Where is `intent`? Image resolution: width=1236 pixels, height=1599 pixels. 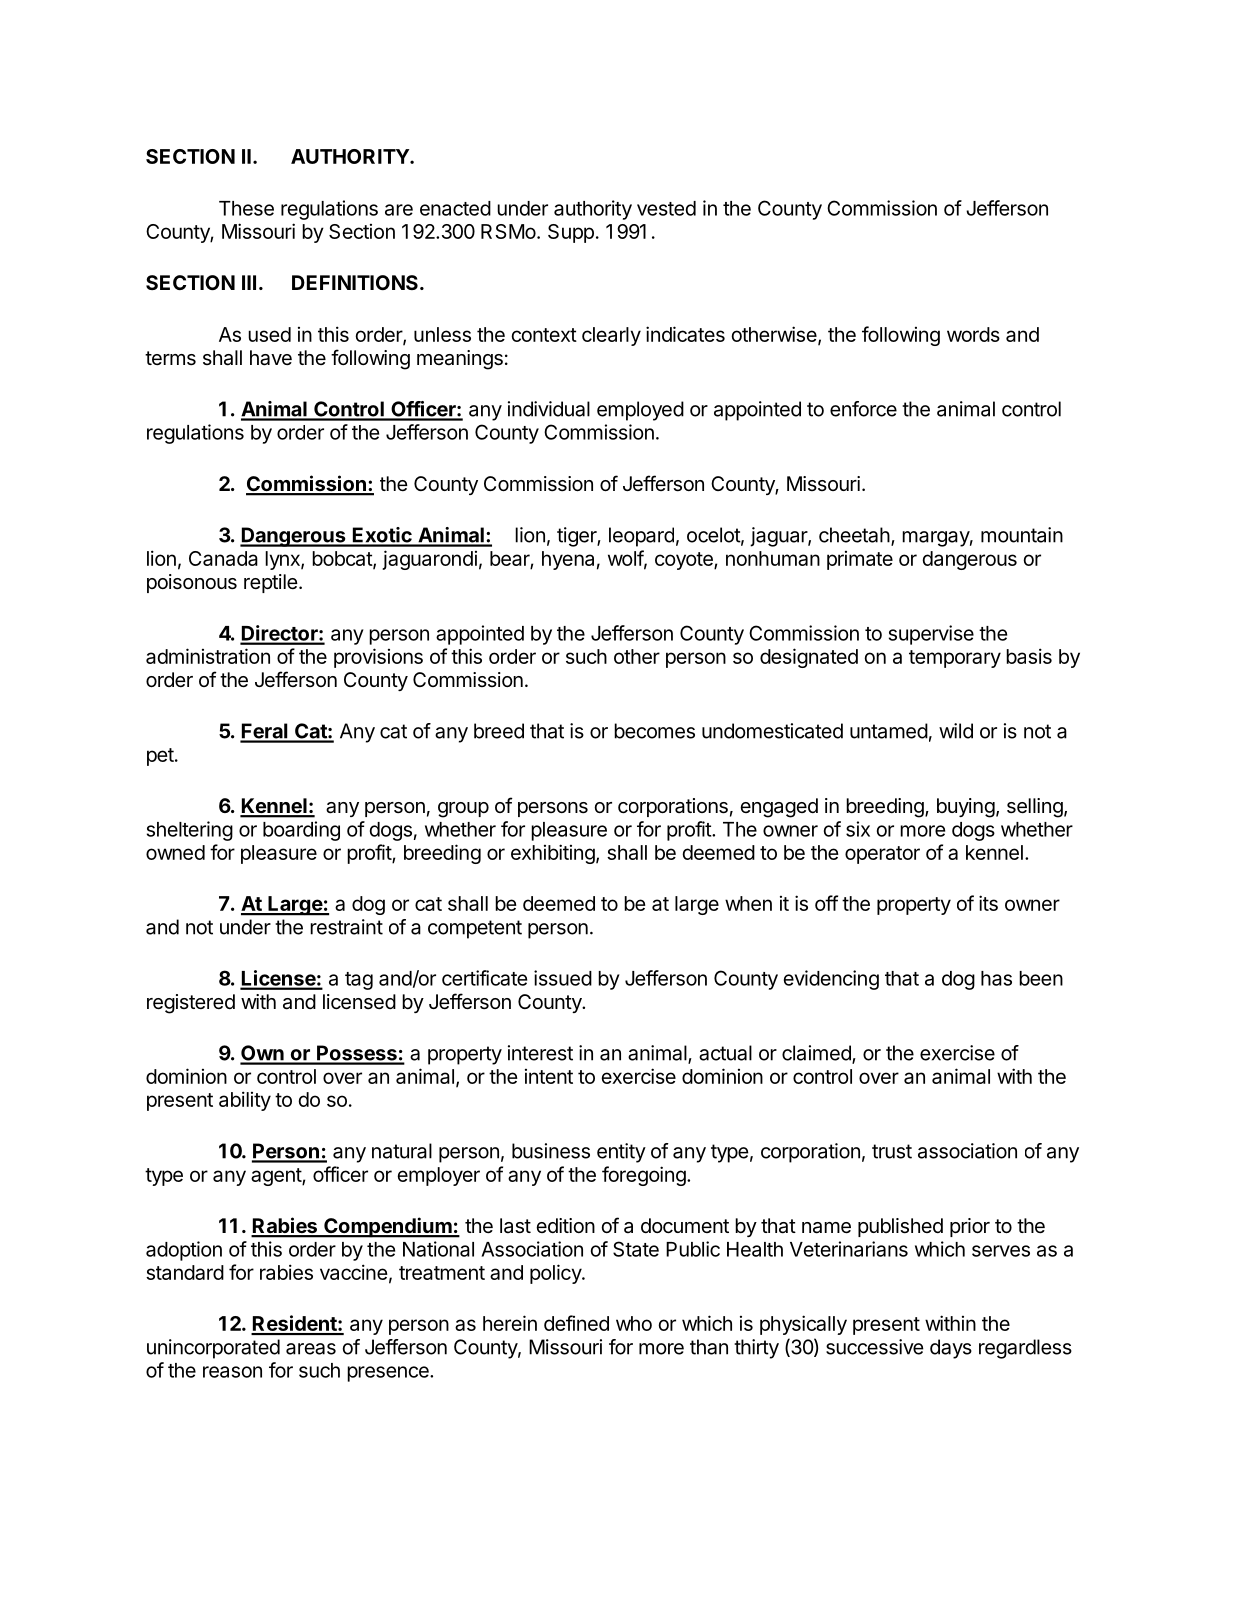
intent is located at coordinates (549, 1076).
